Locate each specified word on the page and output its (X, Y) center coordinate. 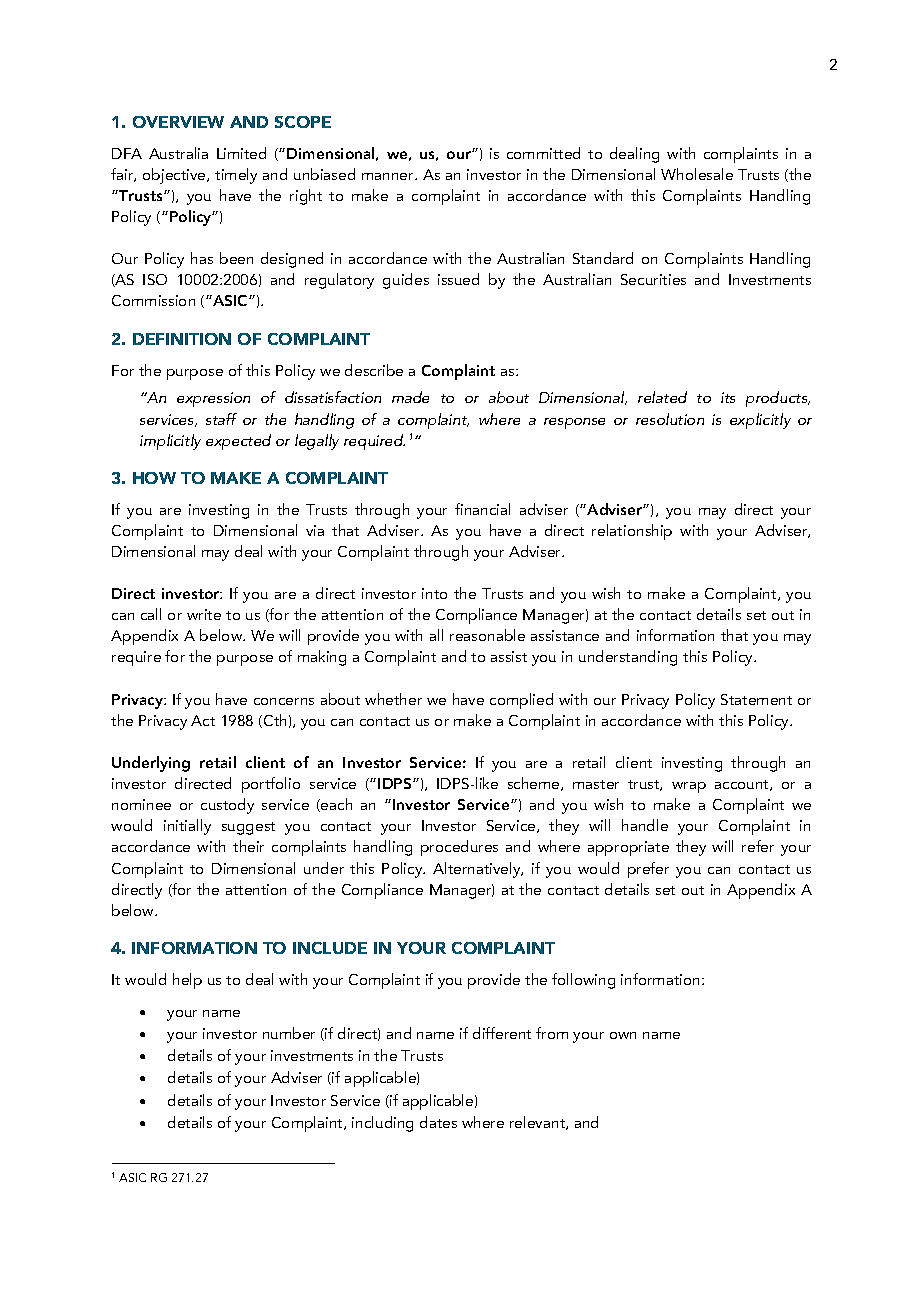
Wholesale (697, 174)
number (289, 1033)
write (204, 614)
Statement (756, 699)
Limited (241, 153)
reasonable (487, 635)
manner (389, 176)
